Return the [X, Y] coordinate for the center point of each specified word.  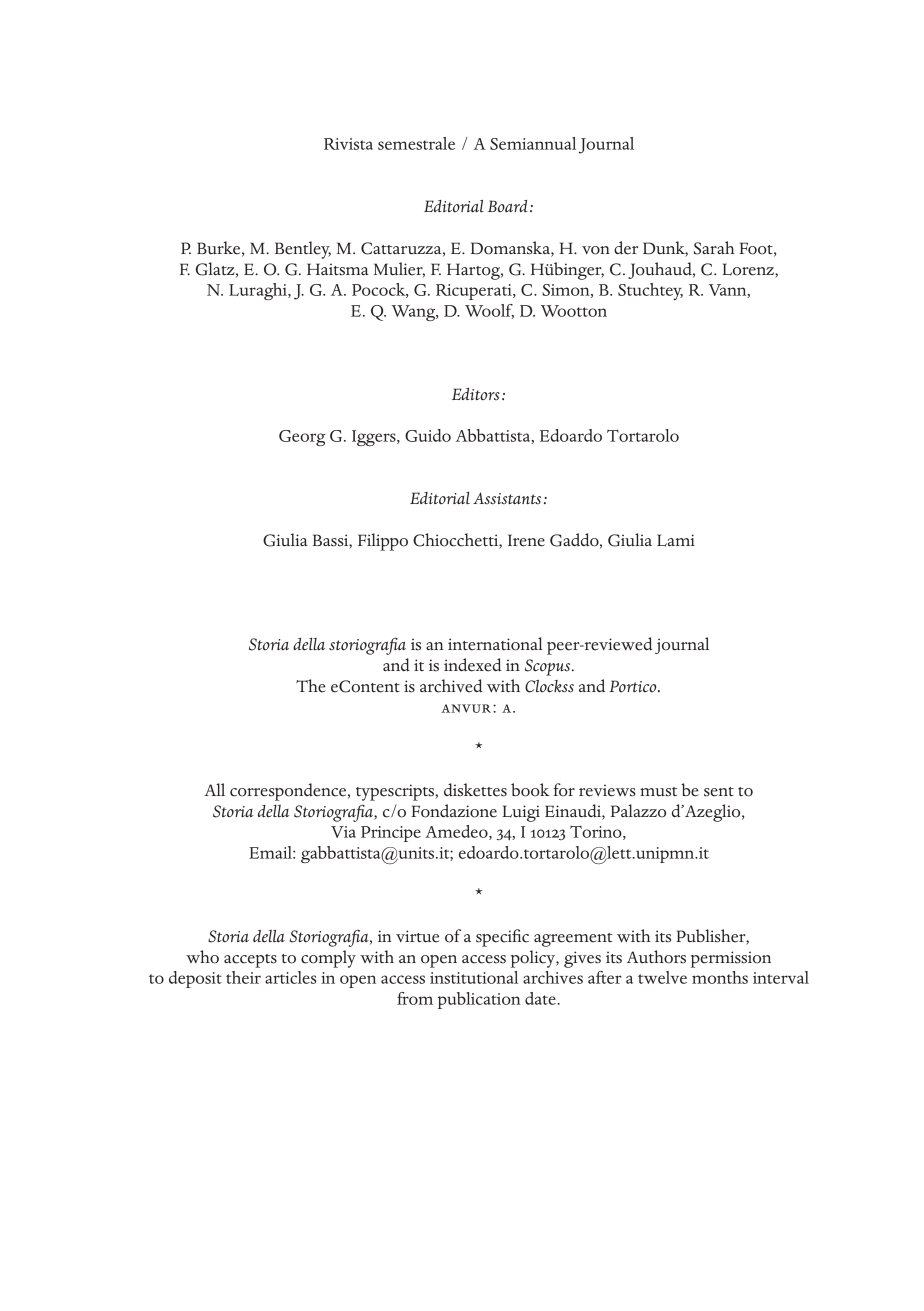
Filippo [383, 542]
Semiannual [533, 143]
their [243, 977]
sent [719, 792]
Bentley [303, 250]
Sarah [714, 248]
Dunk [665, 249]
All [214, 789]
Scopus [549, 667]
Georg [302, 438]
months [720, 977]
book [530, 790]
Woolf [489, 311]
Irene [526, 540]
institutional [474, 977]
